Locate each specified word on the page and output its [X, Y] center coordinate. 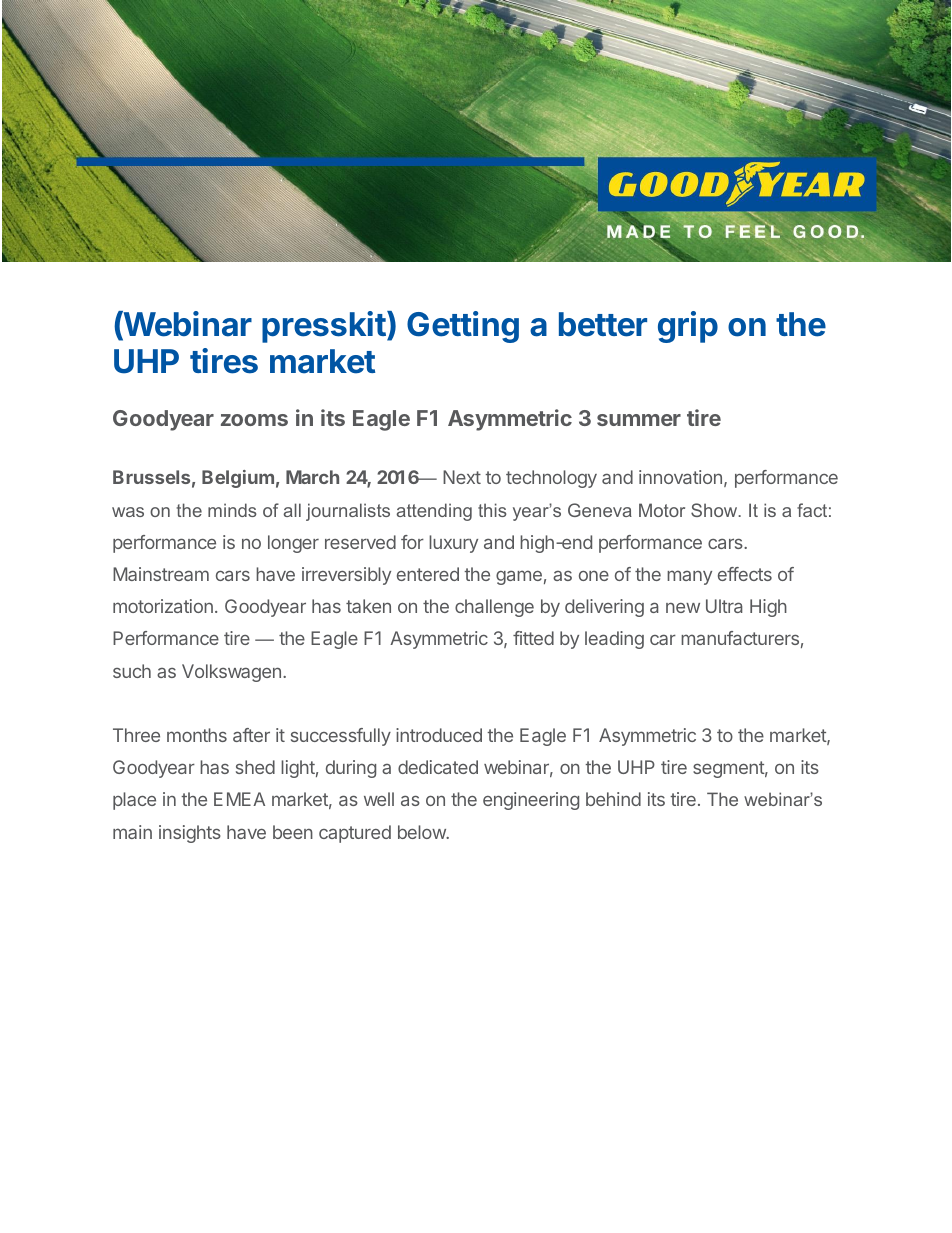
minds [232, 510]
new [683, 608]
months [197, 735]
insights [190, 834]
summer [639, 420]
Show [715, 510]
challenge [494, 608]
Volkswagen [231, 673]
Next [462, 477]
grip [688, 327]
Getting [463, 327]
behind [613, 799]
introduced [439, 735]
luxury [453, 544]
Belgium [238, 479]
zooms [254, 420]
